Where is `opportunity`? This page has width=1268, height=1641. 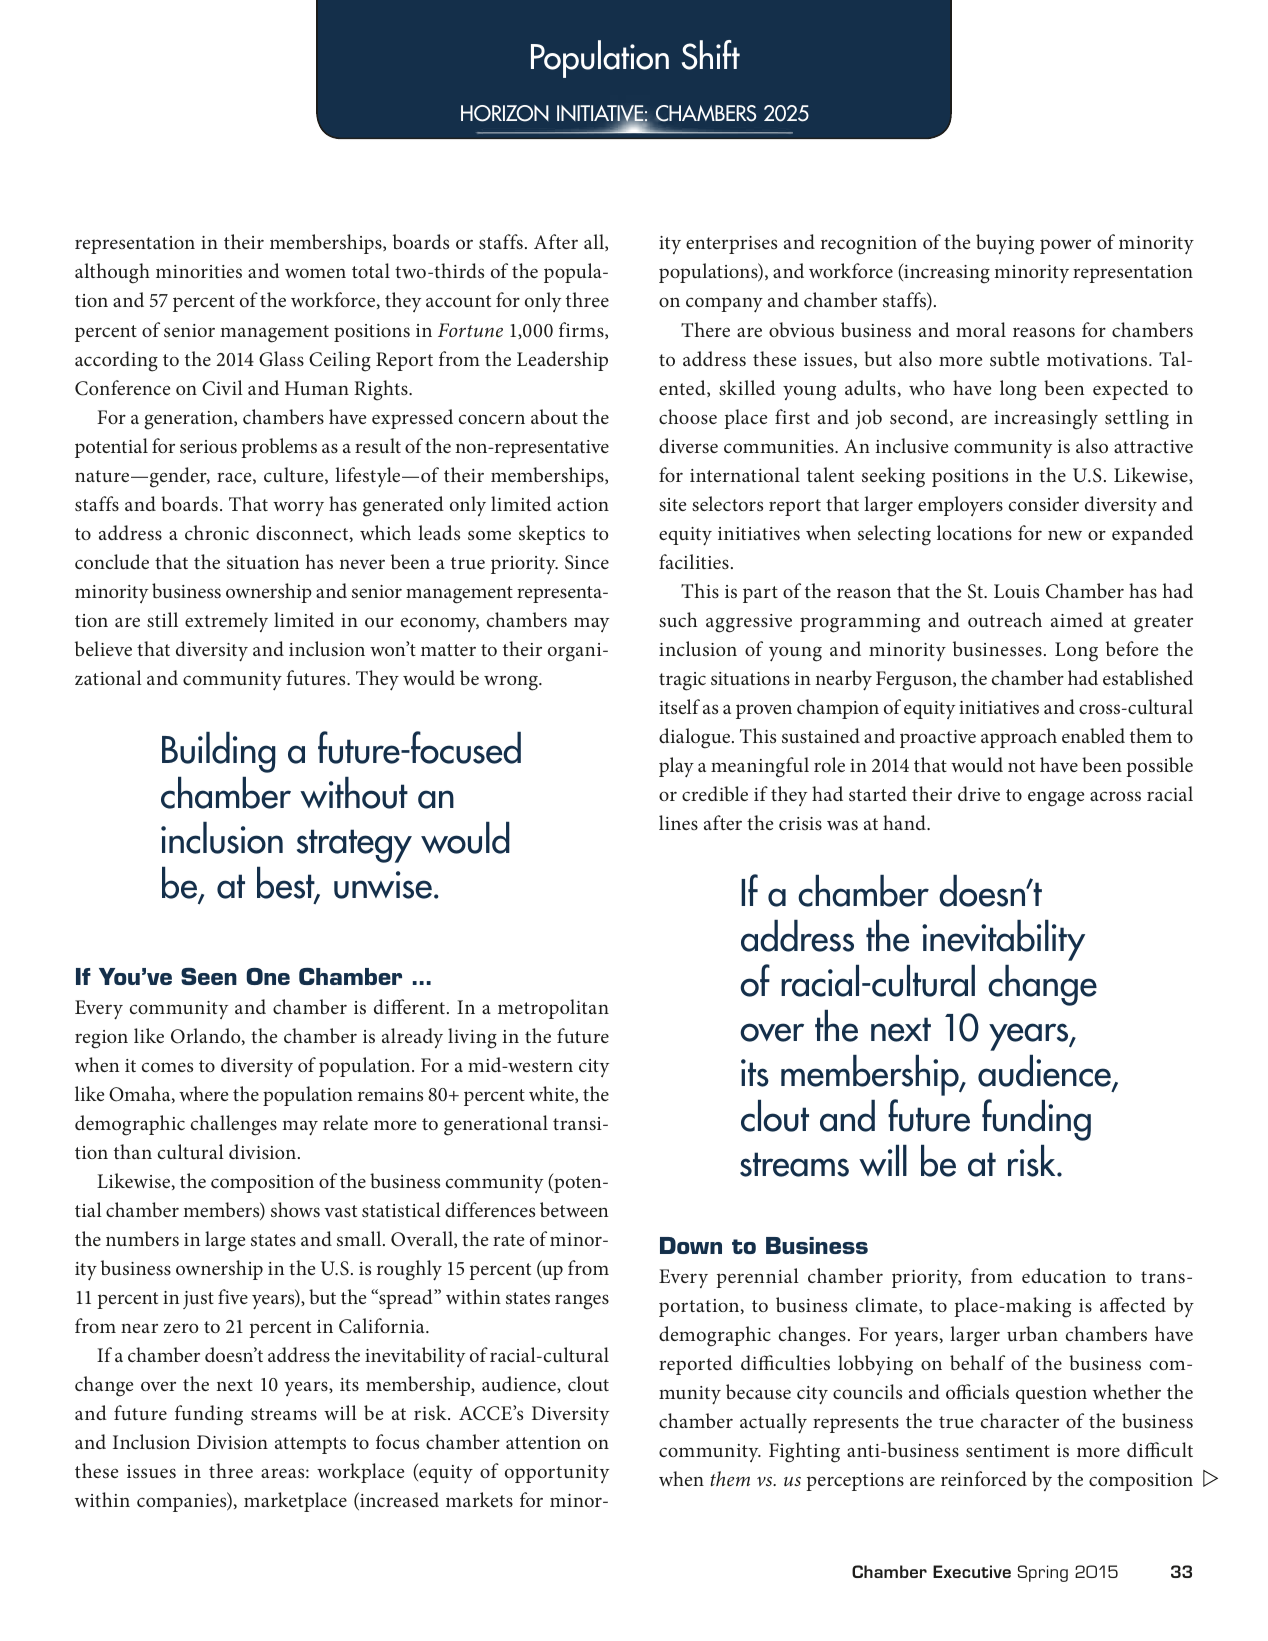 opportunity is located at coordinates (557, 1474).
